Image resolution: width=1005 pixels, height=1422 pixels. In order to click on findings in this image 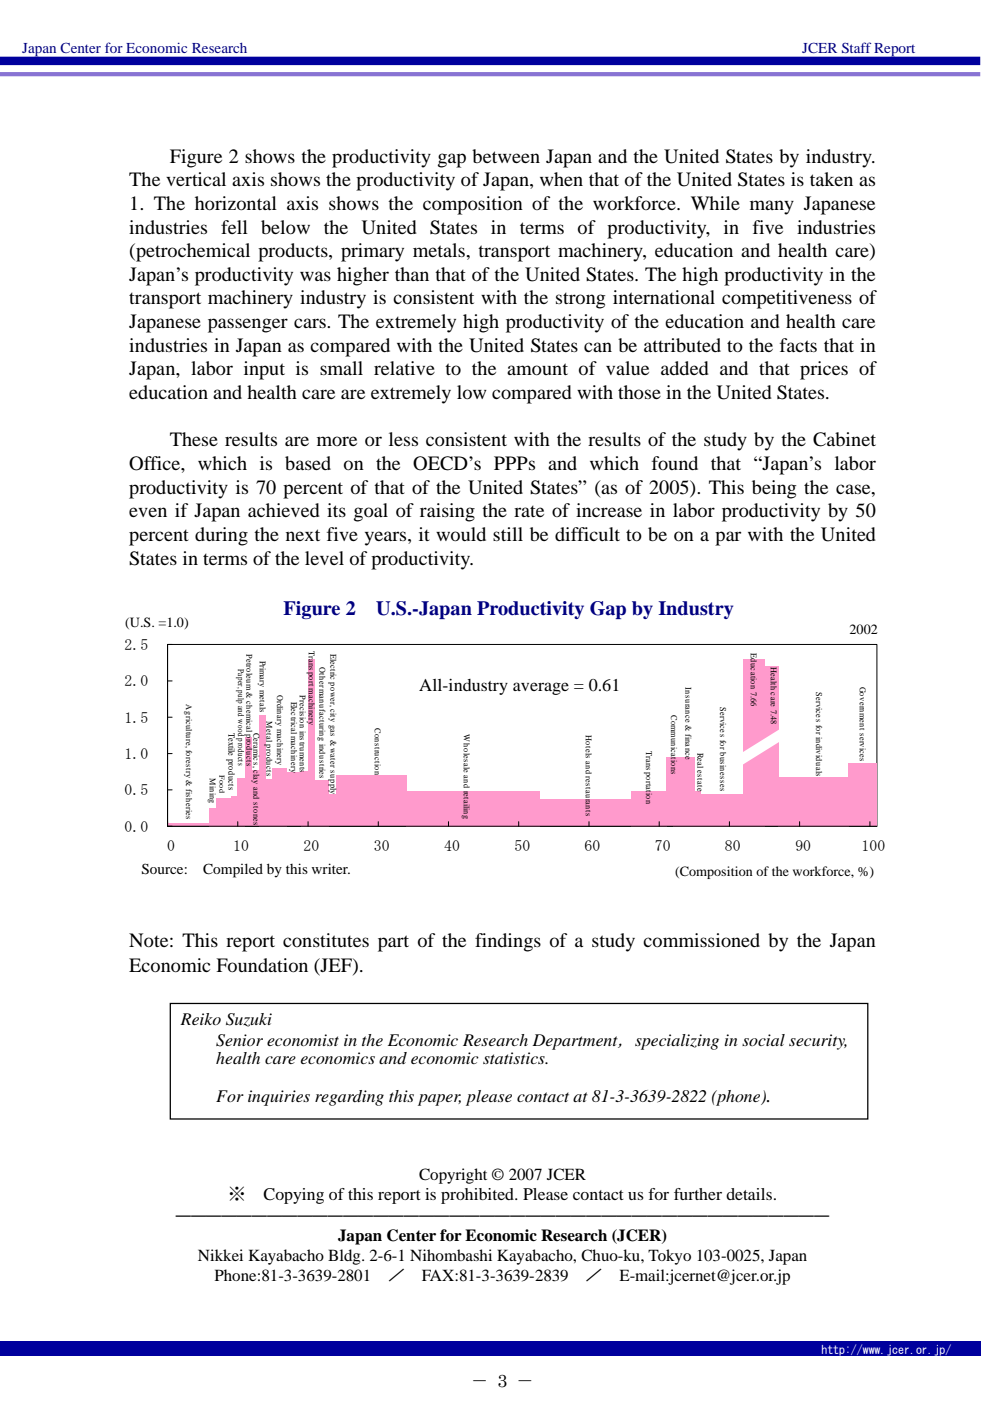, I will do `click(508, 942)`.
